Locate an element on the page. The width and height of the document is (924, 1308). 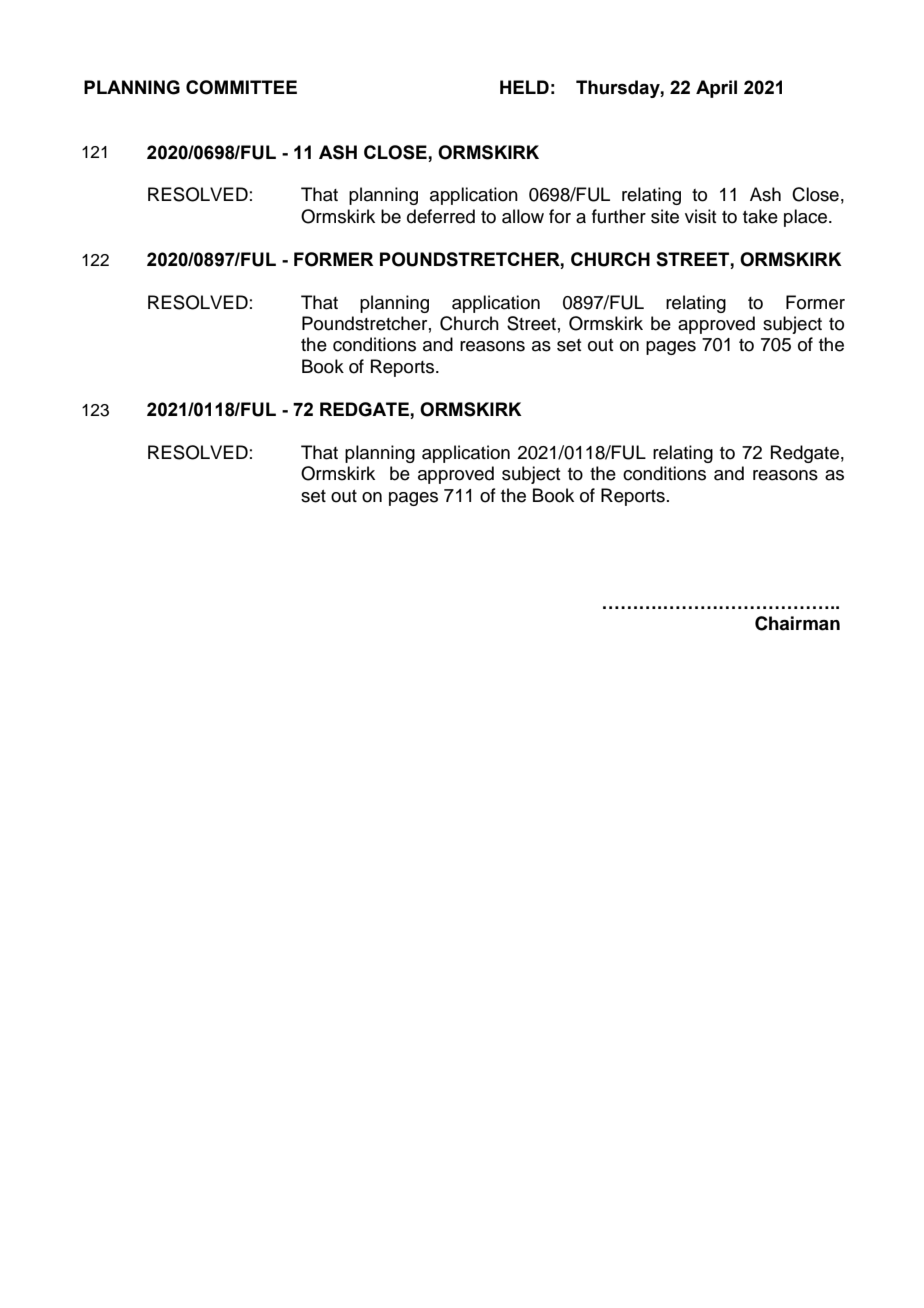
April is located at coordinates (716, 89).
